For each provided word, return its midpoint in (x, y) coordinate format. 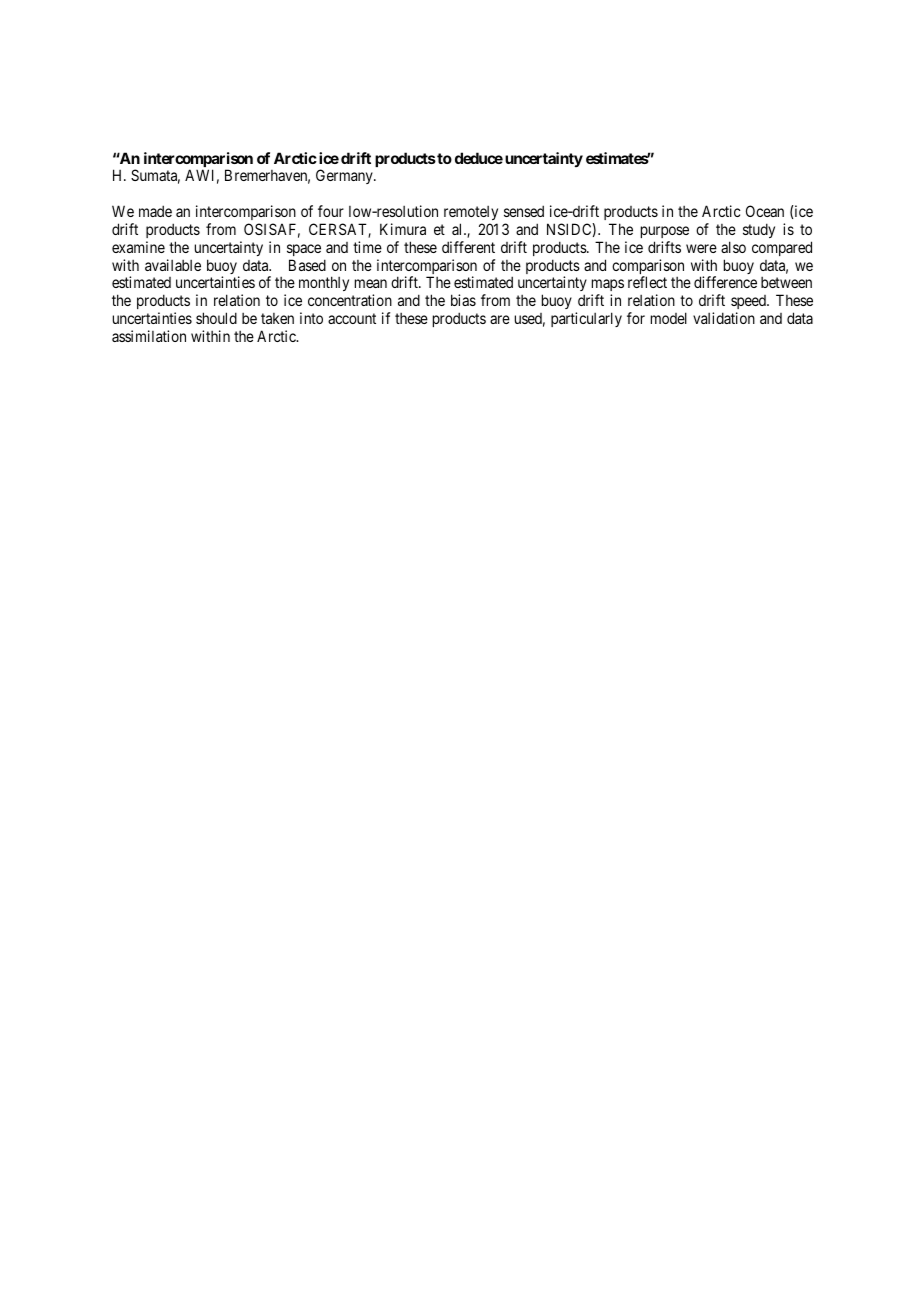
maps (607, 287)
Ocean (765, 211)
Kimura (403, 229)
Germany (345, 176)
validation (724, 318)
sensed (524, 211)
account (352, 318)
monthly (324, 283)
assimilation (149, 336)
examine (138, 247)
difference (725, 282)
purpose (665, 232)
